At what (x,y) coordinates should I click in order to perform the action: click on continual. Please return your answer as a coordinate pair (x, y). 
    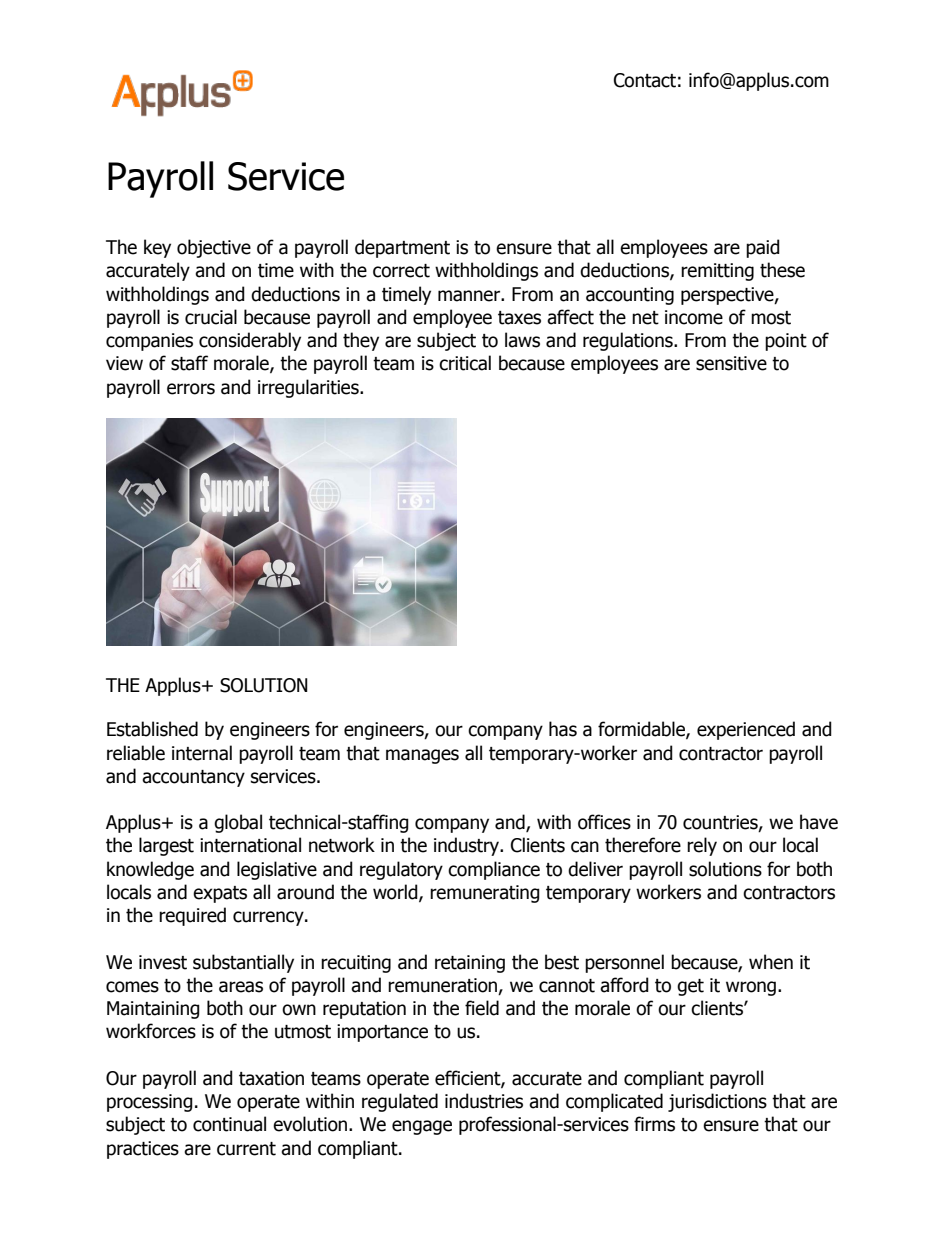
    Looking at the image, I should click on (229, 1124).
